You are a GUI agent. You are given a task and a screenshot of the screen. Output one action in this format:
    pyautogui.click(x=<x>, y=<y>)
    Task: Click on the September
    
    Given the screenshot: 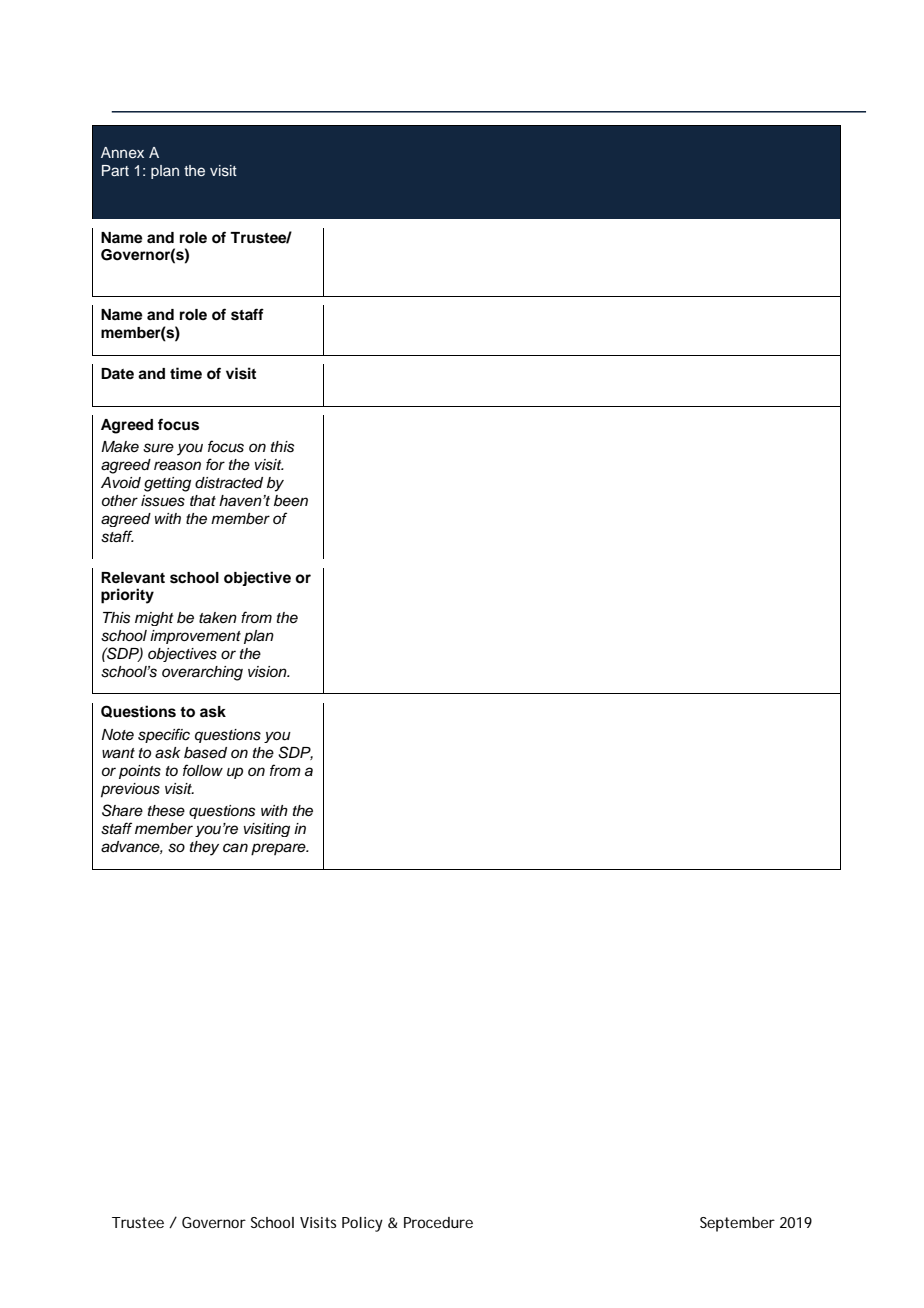 What is the action you would take?
    pyautogui.click(x=737, y=1224)
